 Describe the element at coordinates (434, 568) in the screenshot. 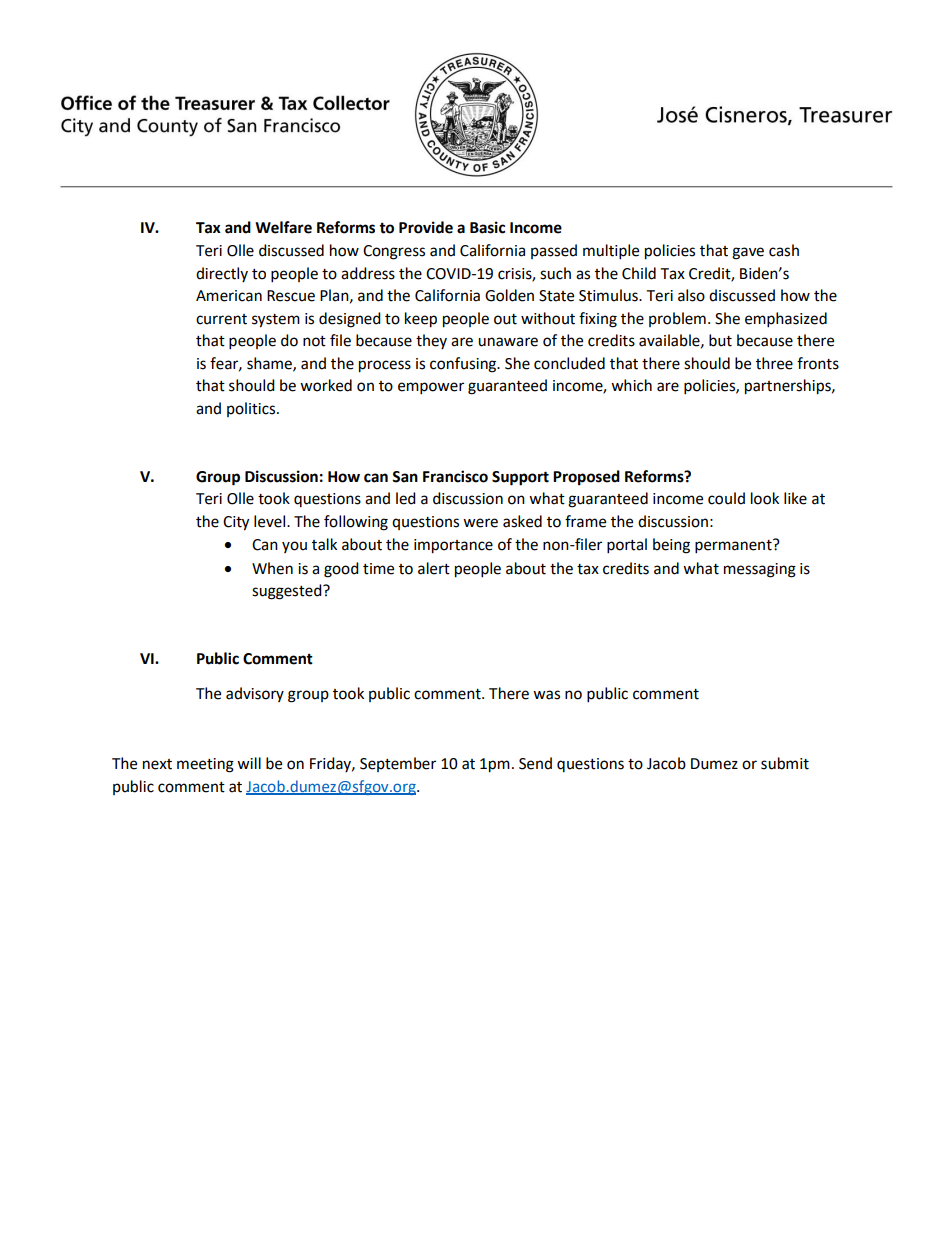

I see `alert` at that location.
